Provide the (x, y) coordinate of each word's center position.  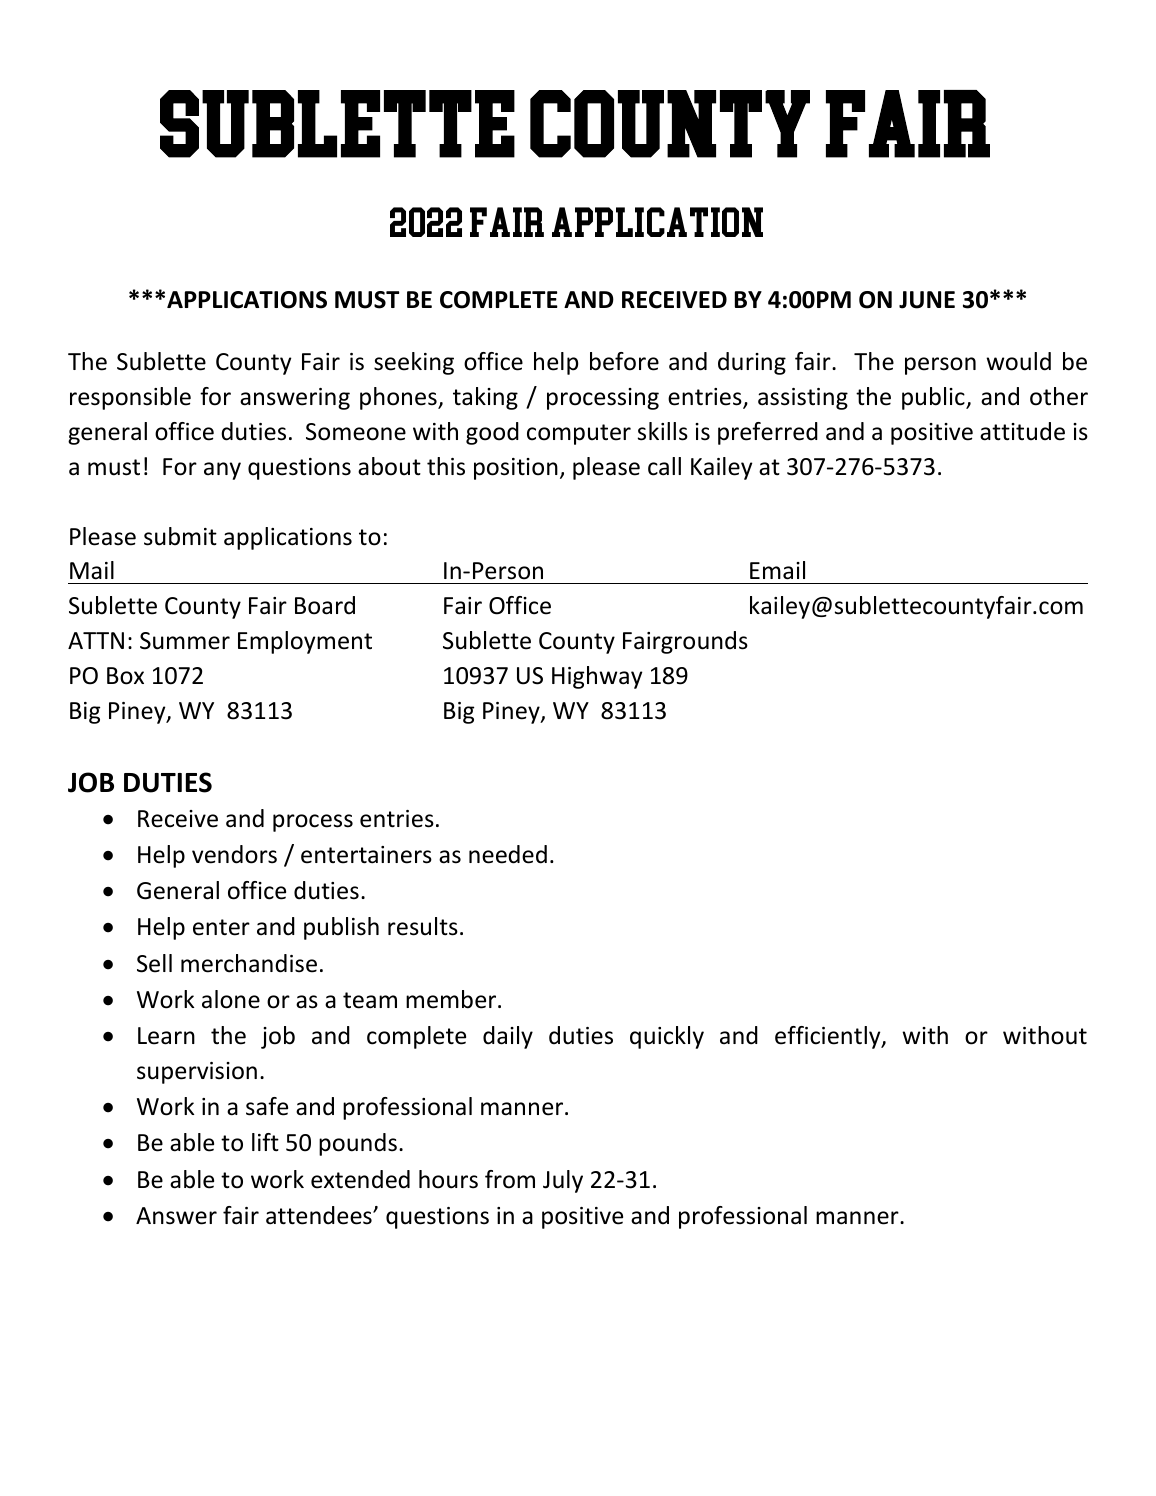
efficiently (829, 1037)
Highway (597, 677)
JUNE (927, 300)
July (563, 1181)
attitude (1022, 431)
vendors (234, 854)
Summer (185, 641)
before (624, 361)
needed (508, 854)
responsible (130, 398)
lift (265, 1142)
